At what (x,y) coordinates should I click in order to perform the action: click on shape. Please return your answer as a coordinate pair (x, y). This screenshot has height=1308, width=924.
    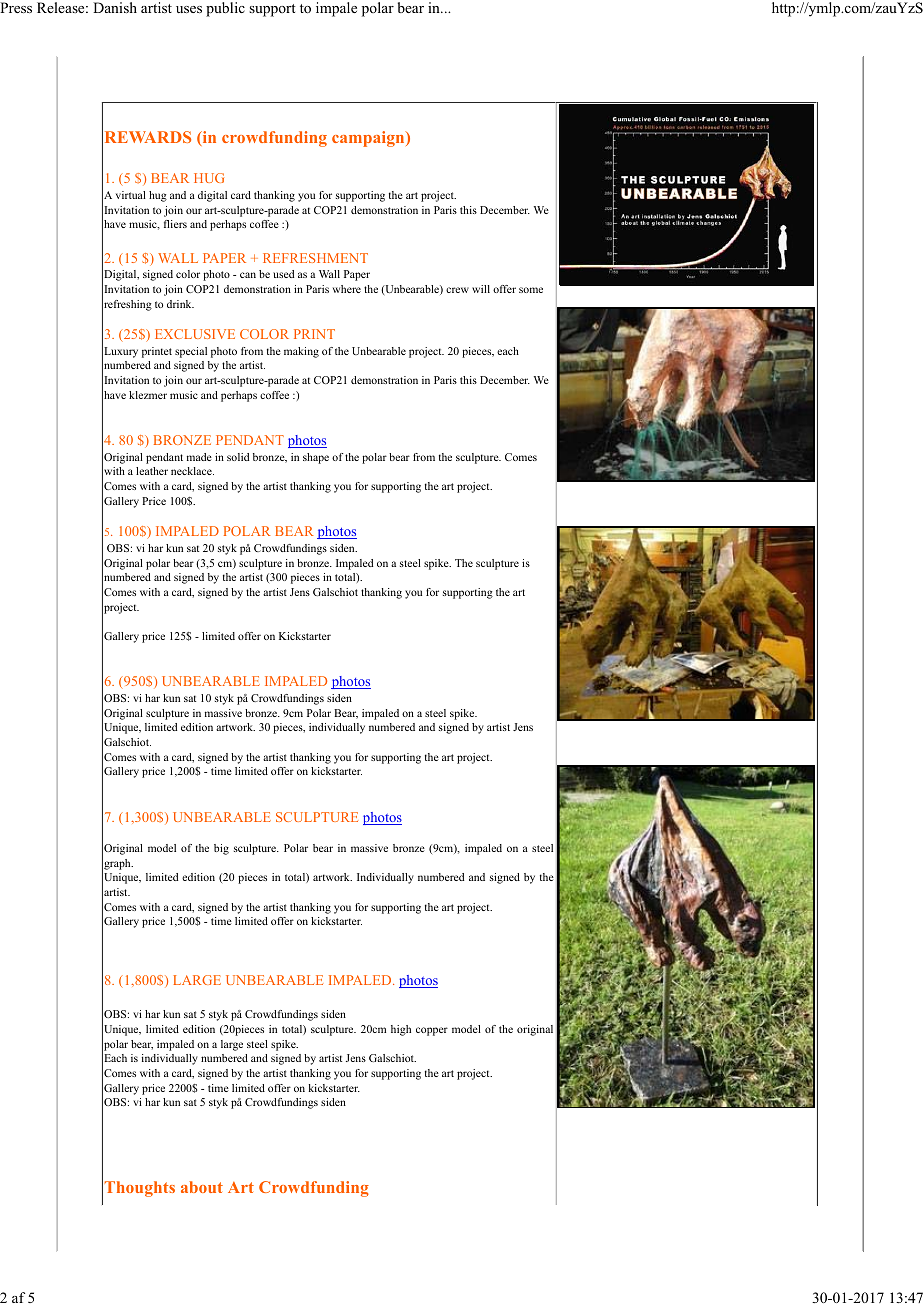
    Looking at the image, I should click on (316, 458).
